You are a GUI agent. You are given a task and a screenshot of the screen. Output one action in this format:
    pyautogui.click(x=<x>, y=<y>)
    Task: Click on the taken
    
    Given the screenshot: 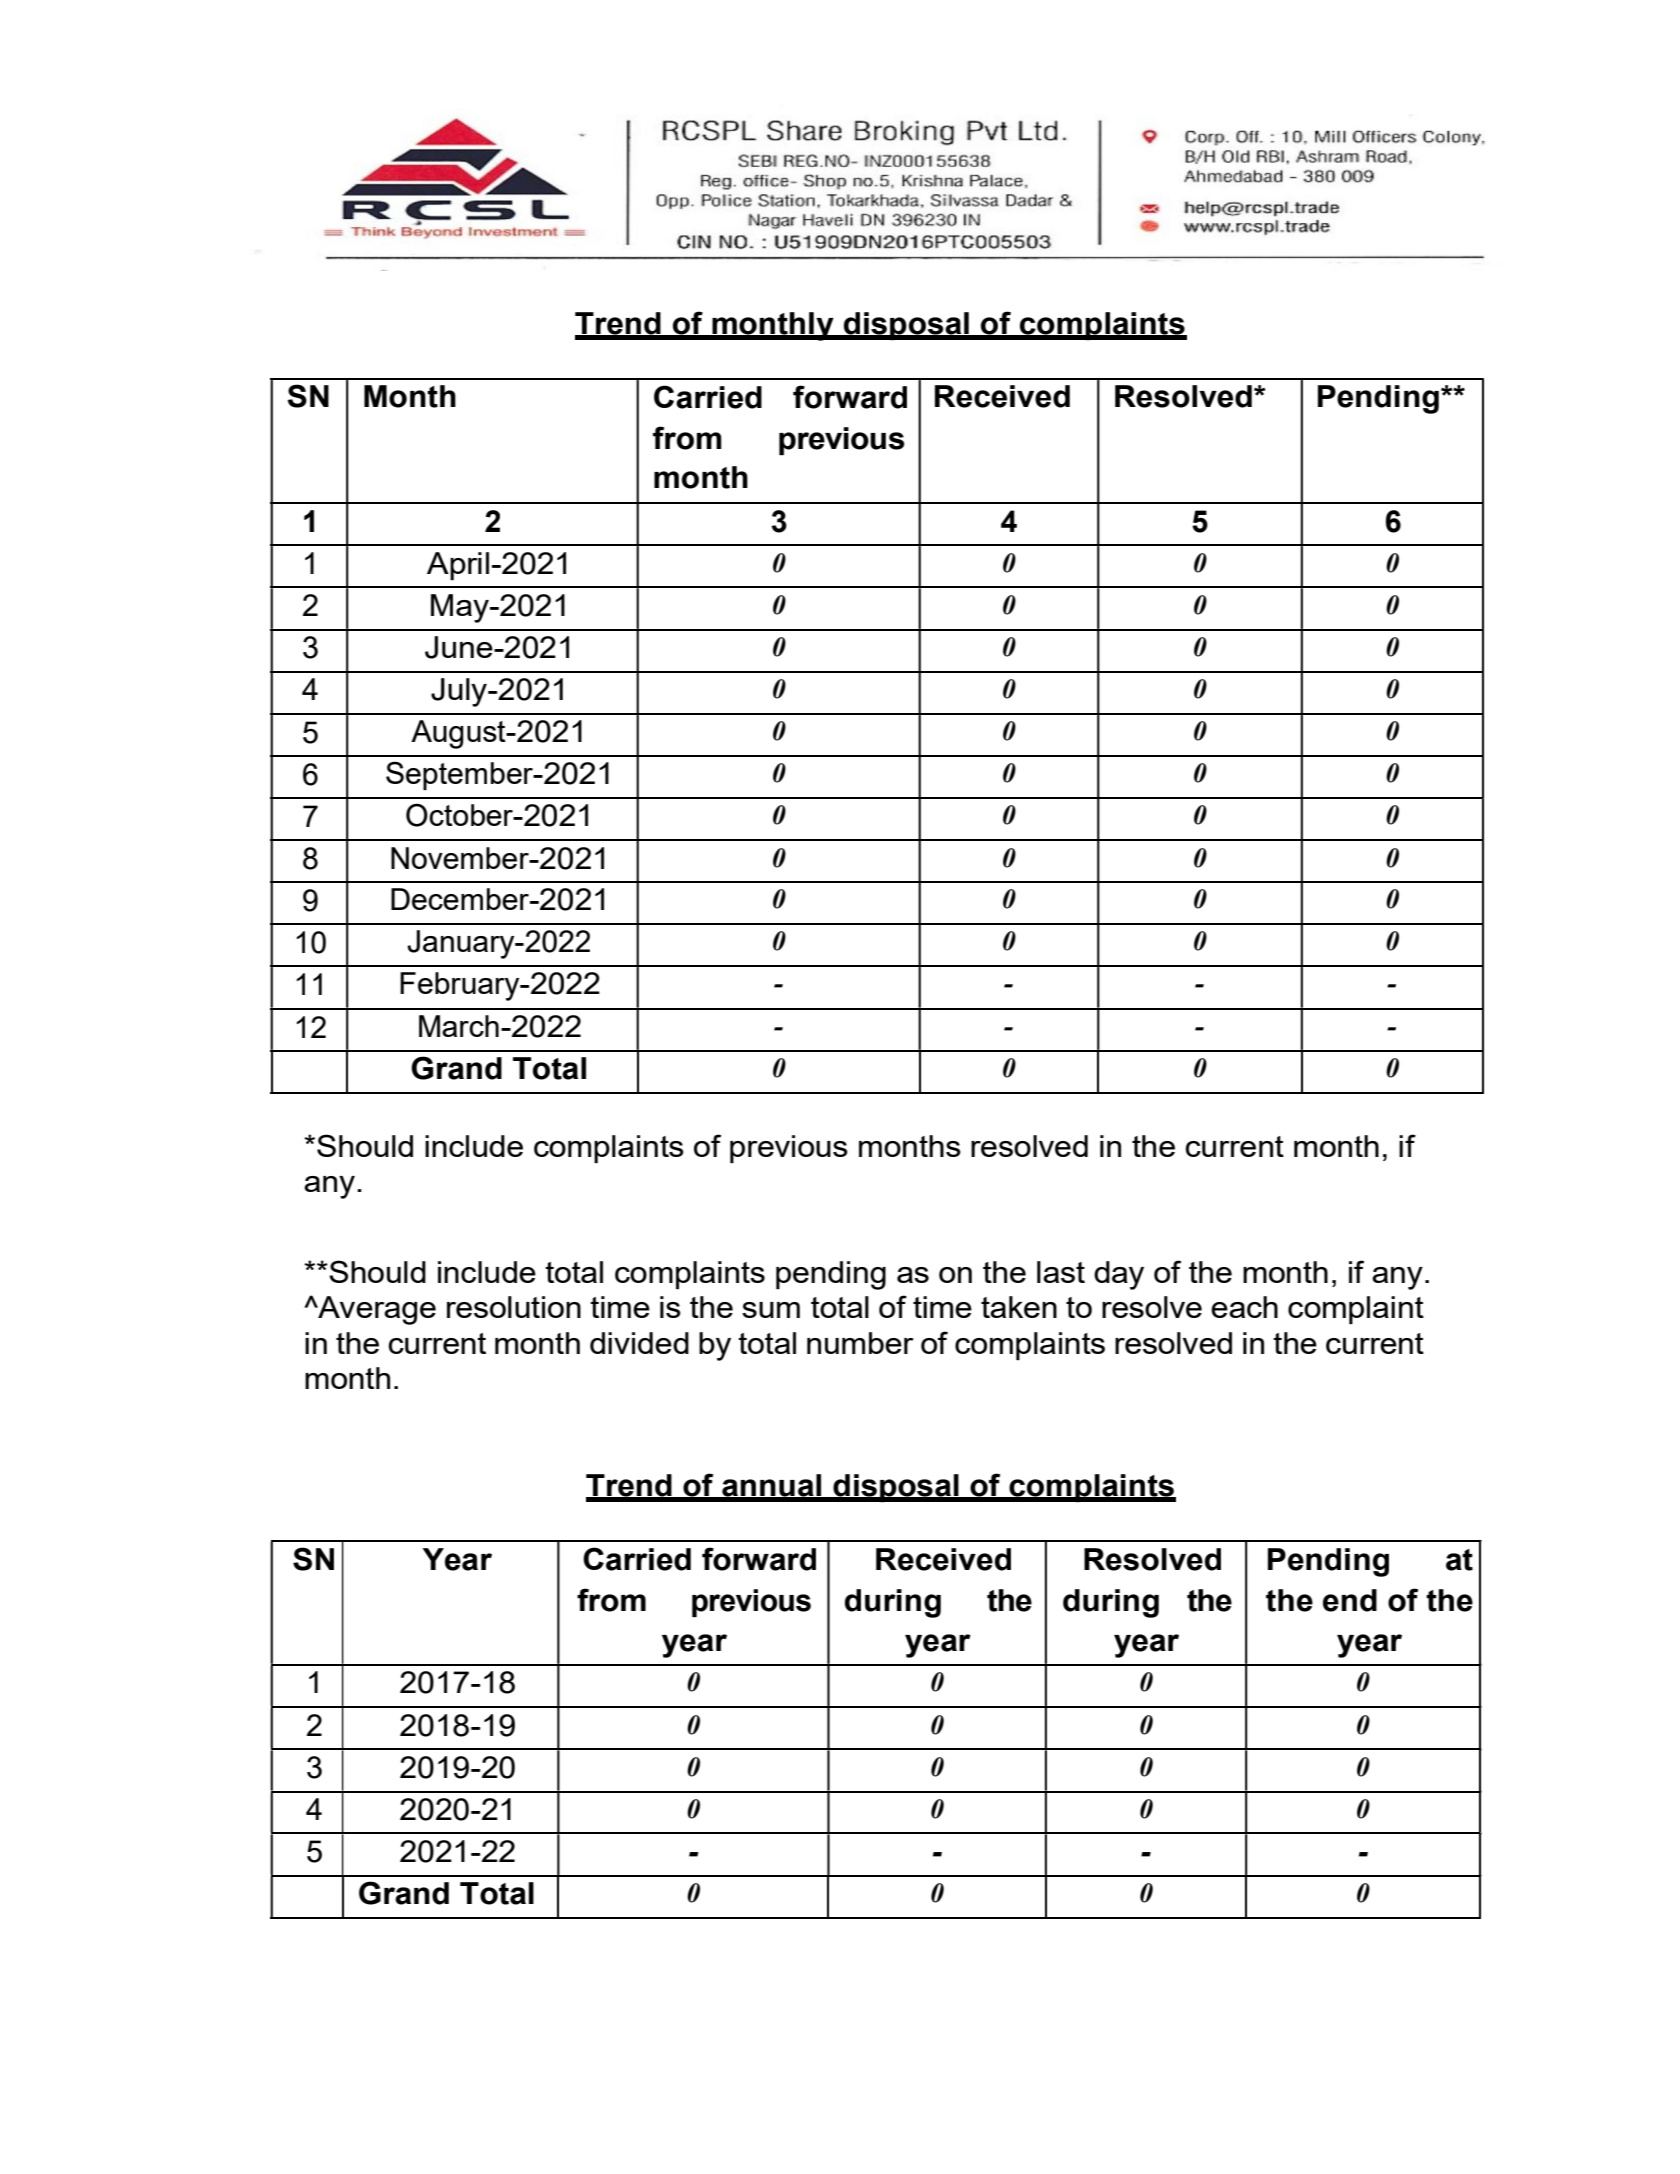 What is the action you would take?
    pyautogui.click(x=1019, y=1307)
